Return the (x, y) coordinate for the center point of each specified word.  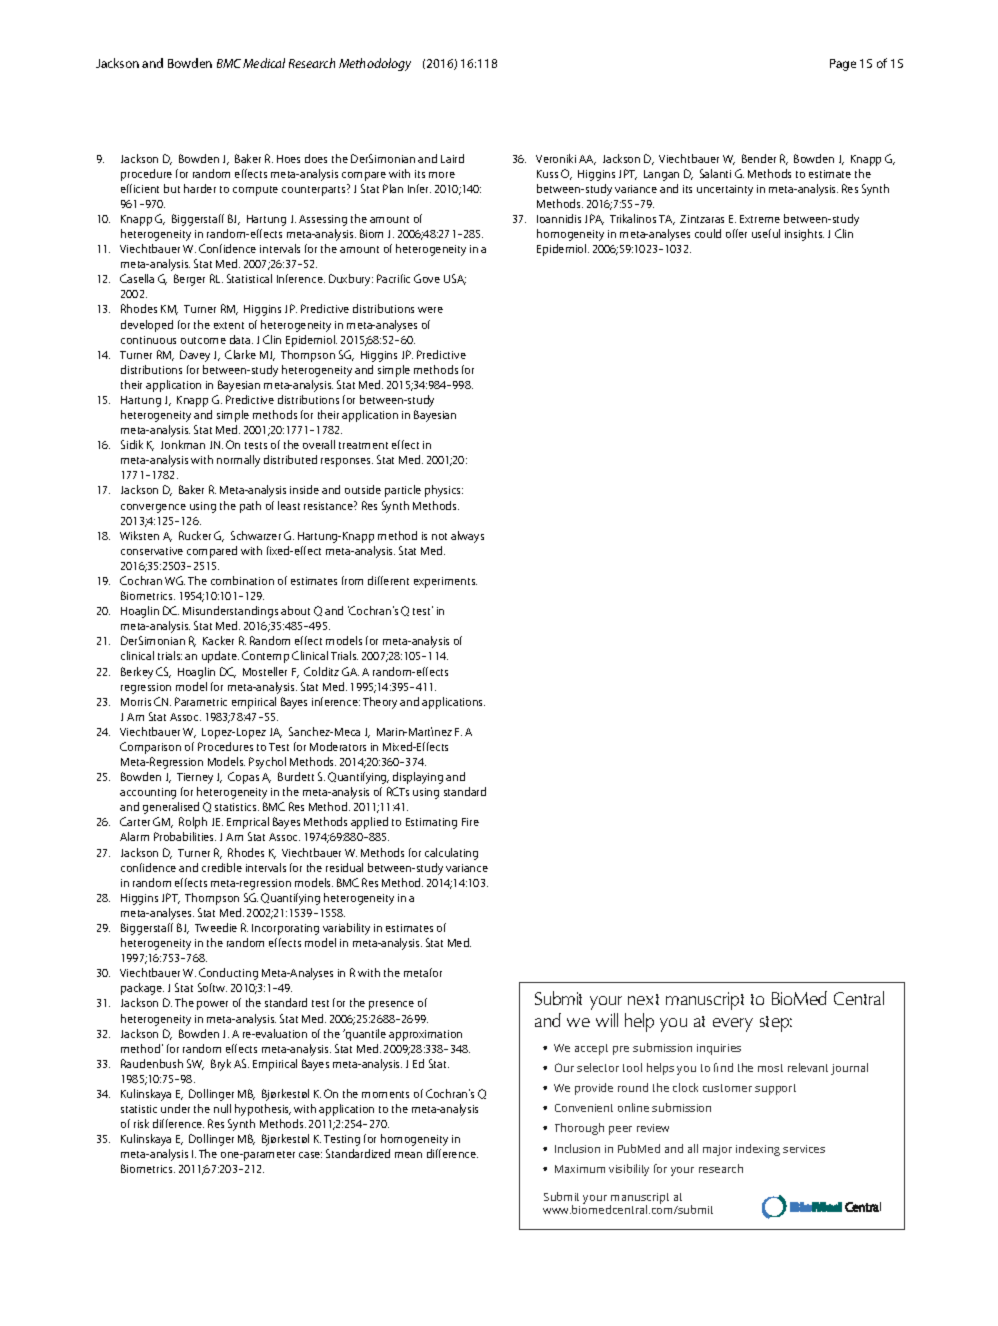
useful (766, 233)
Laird (452, 158)
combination (242, 580)
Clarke (240, 354)
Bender (759, 158)
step (776, 1024)
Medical (264, 63)
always (467, 537)
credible (222, 867)
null (222, 1108)
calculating (451, 854)
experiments (445, 582)
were (430, 310)
